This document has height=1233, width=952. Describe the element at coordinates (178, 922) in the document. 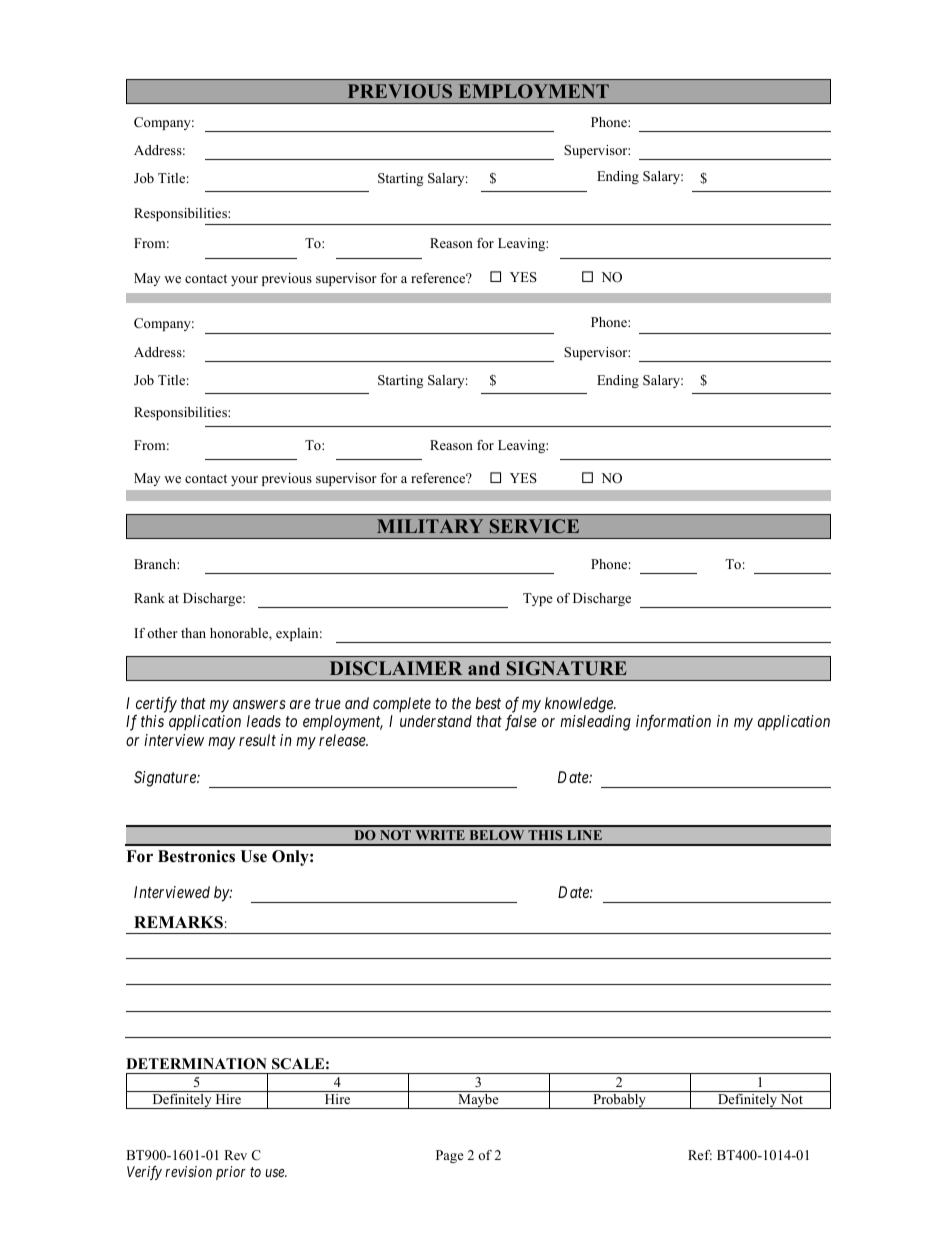

I see `REMARKS` at that location.
